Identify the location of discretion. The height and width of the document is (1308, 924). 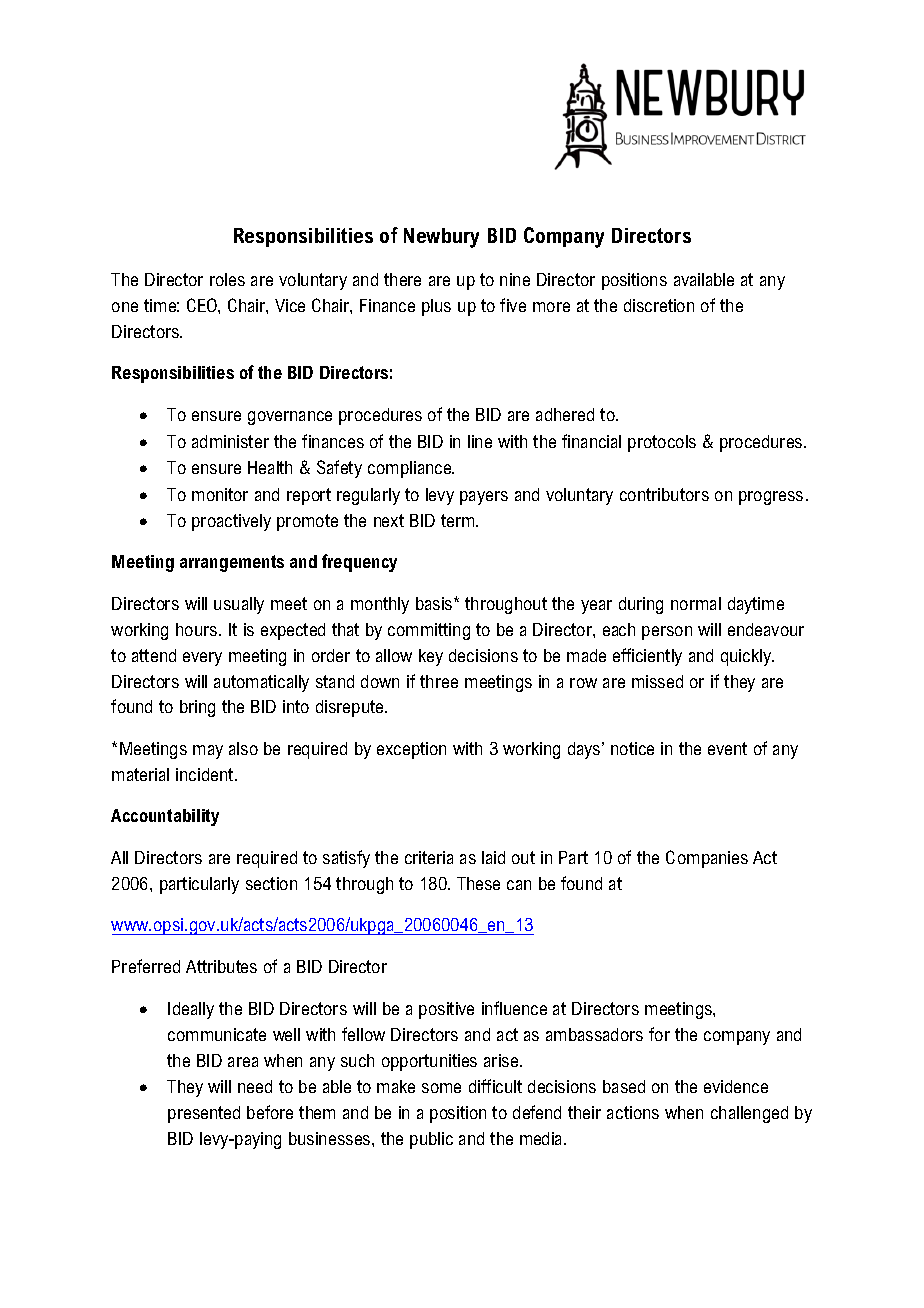
(659, 305).
